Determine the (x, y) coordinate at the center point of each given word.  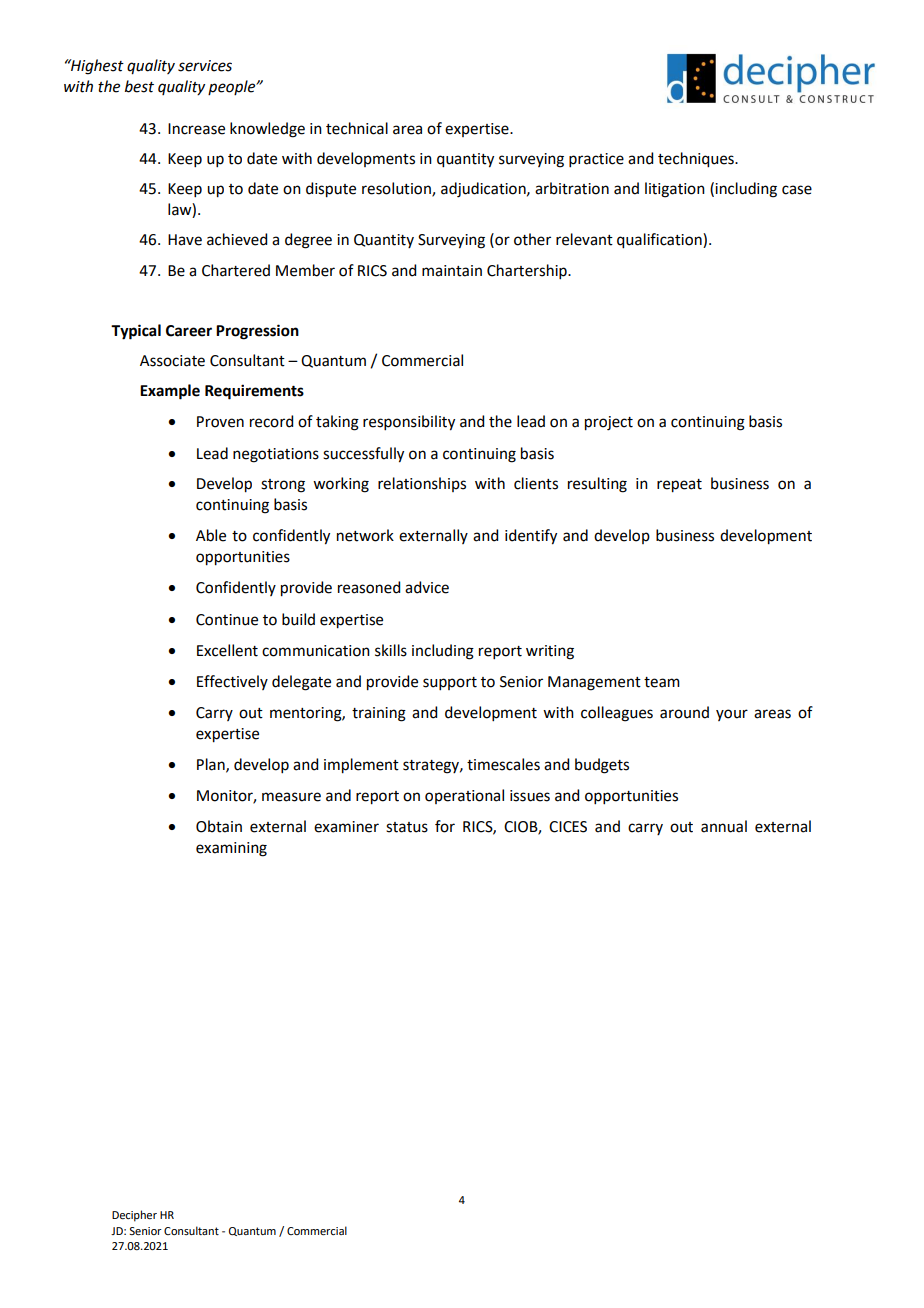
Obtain (219, 826)
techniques (697, 160)
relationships (422, 484)
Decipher (134, 1216)
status (407, 827)
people (233, 87)
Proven (220, 422)
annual (724, 826)
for (445, 826)
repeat (679, 486)
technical (357, 128)
